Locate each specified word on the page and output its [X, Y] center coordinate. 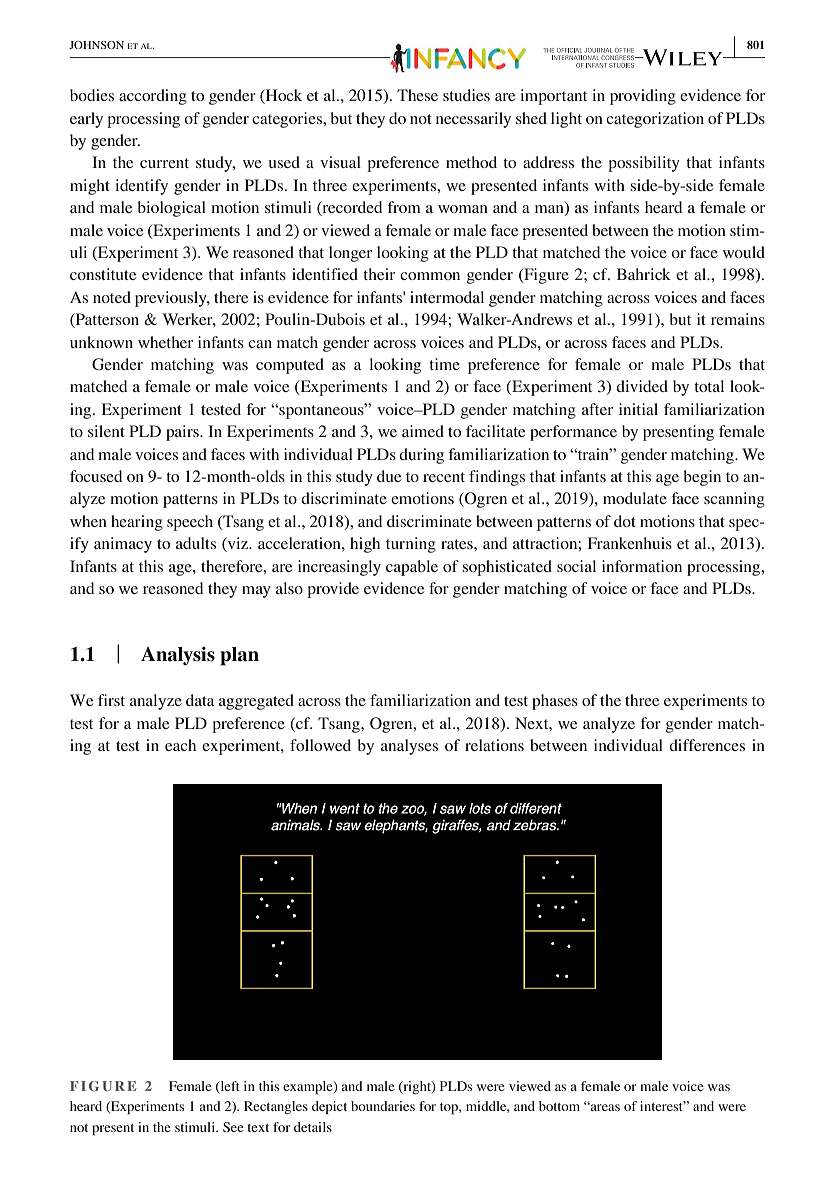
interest [663, 1106]
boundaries [383, 1106]
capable [412, 568]
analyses [409, 747]
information [642, 566]
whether [165, 342]
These [417, 95]
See [233, 1127]
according [153, 97]
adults [196, 543]
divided [642, 386]
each [180, 745]
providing [643, 97]
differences [707, 745]
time [444, 364]
